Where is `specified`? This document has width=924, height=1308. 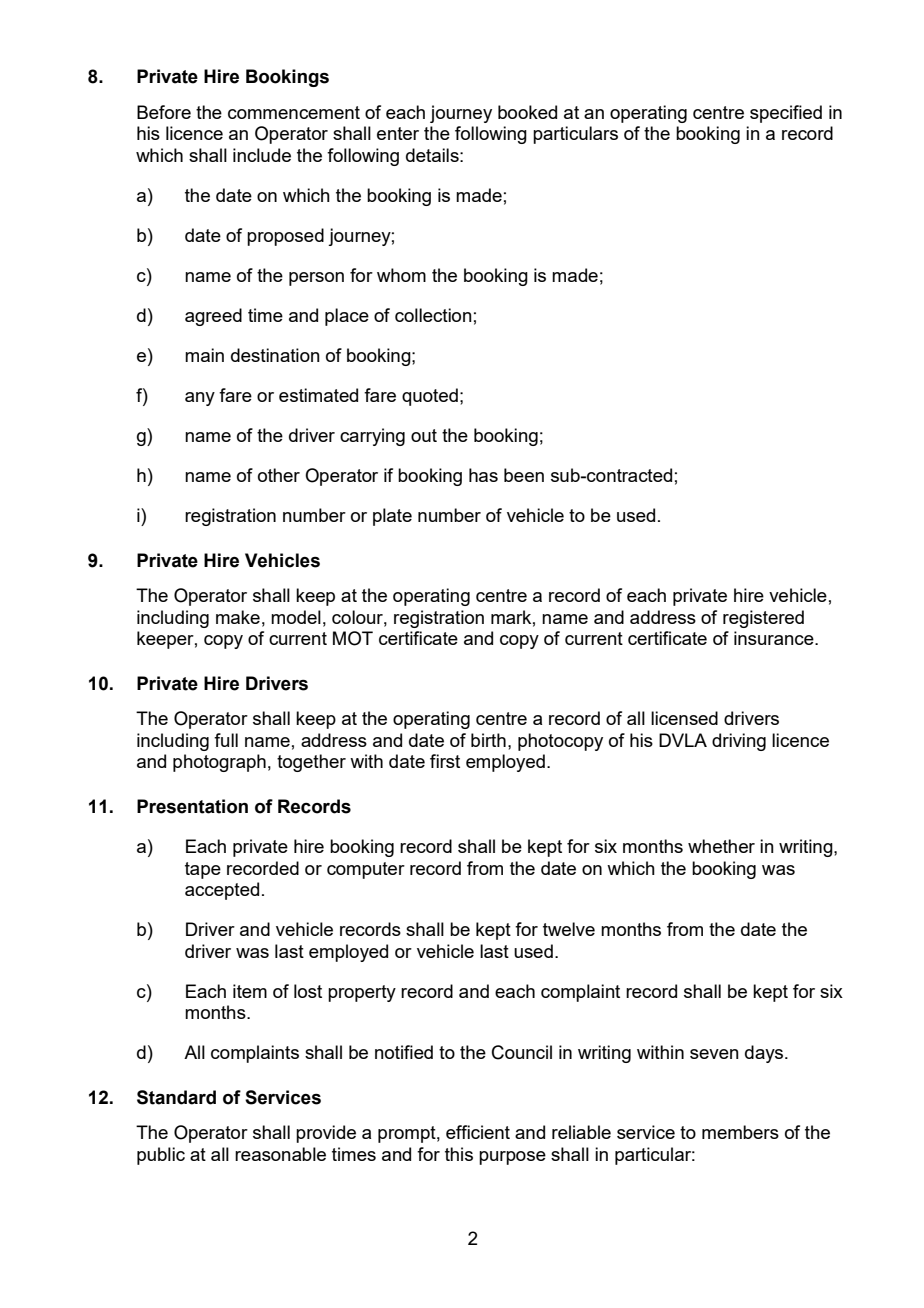
specified is located at coordinates (786, 114).
